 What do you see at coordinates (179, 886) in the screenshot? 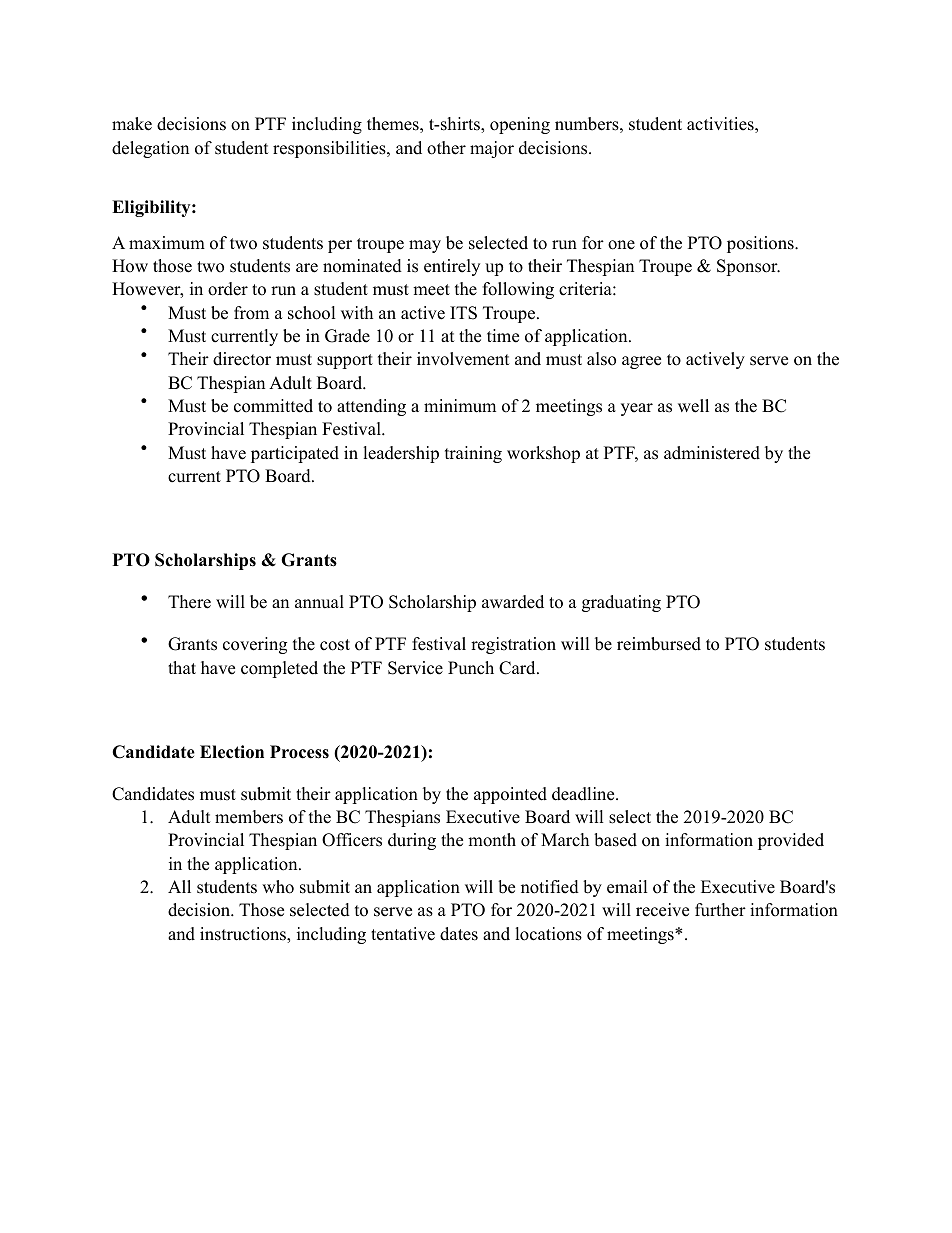
I see `All` at bounding box center [179, 886].
